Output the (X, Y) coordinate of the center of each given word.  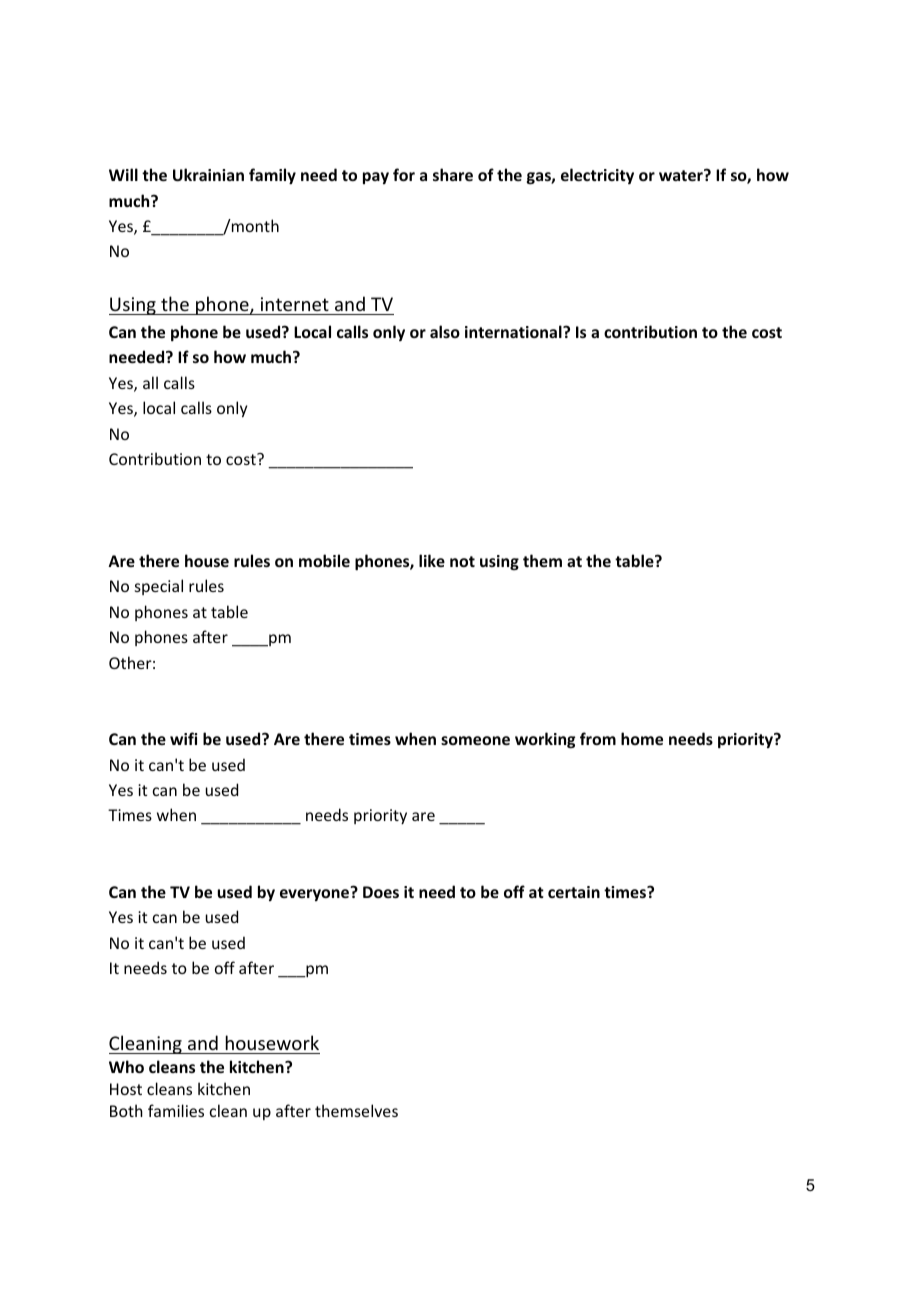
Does (381, 892)
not (462, 561)
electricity (597, 176)
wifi (183, 738)
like (432, 560)
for (404, 174)
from (598, 738)
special (159, 587)
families (176, 1110)
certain (574, 892)
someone (475, 740)
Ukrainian (208, 174)
